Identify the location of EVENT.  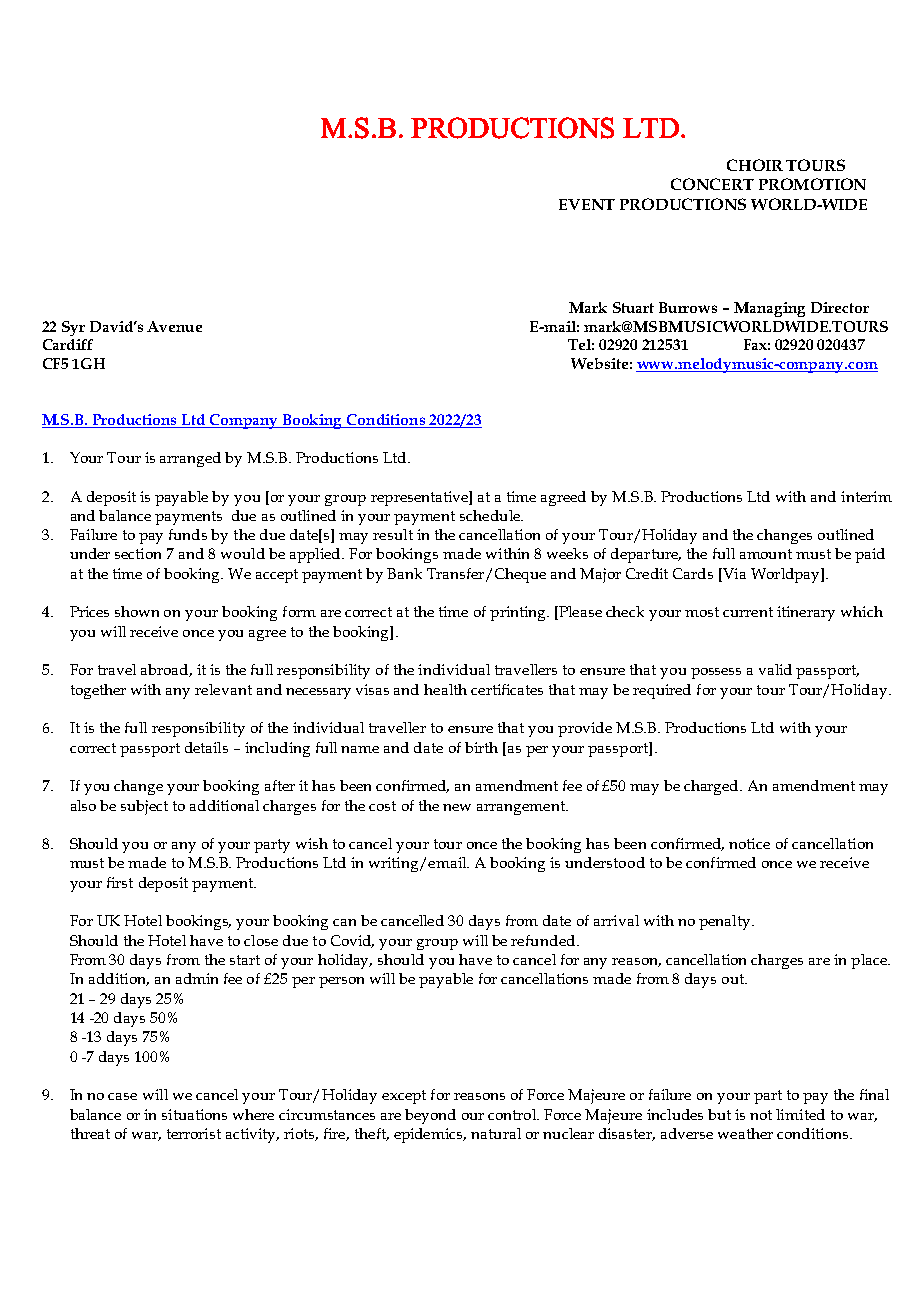
(587, 204).
